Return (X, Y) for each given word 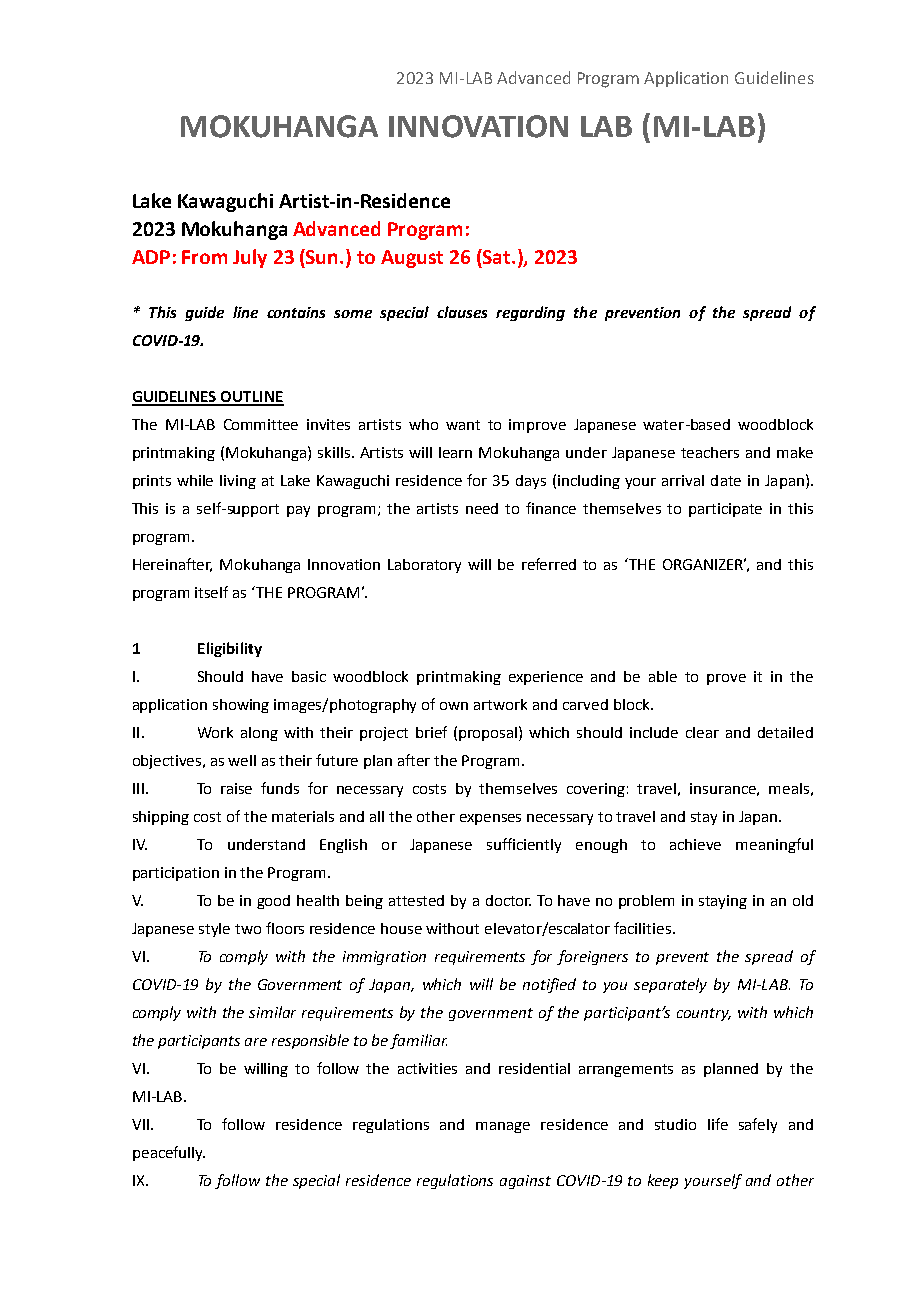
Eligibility (230, 649)
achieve (695, 844)
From (204, 257)
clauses (462, 312)
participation (176, 874)
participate (725, 510)
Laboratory (424, 566)
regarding (530, 313)
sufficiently (524, 845)
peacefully (169, 1153)
